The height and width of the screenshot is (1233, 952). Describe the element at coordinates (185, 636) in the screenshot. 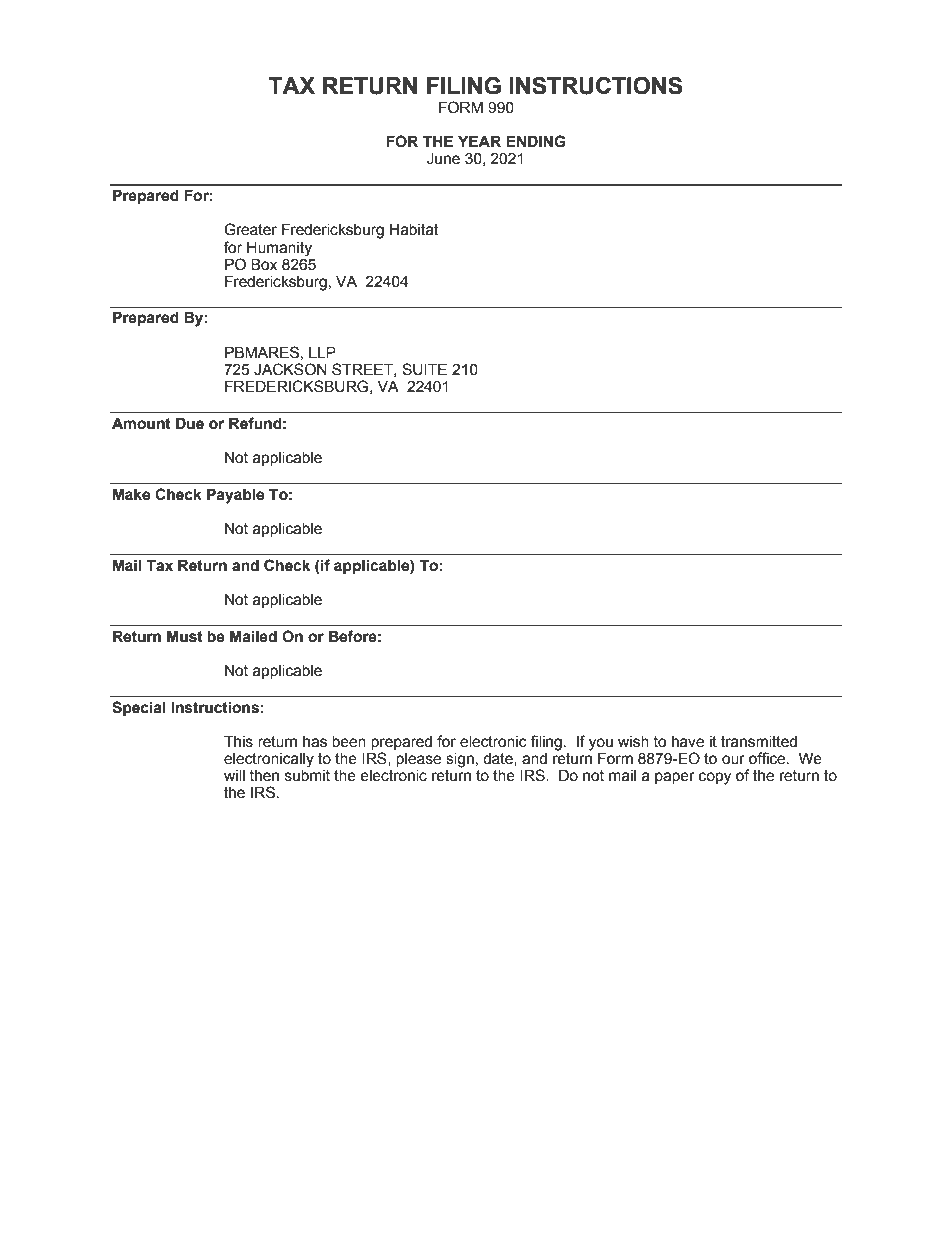

I see `Must` at that location.
